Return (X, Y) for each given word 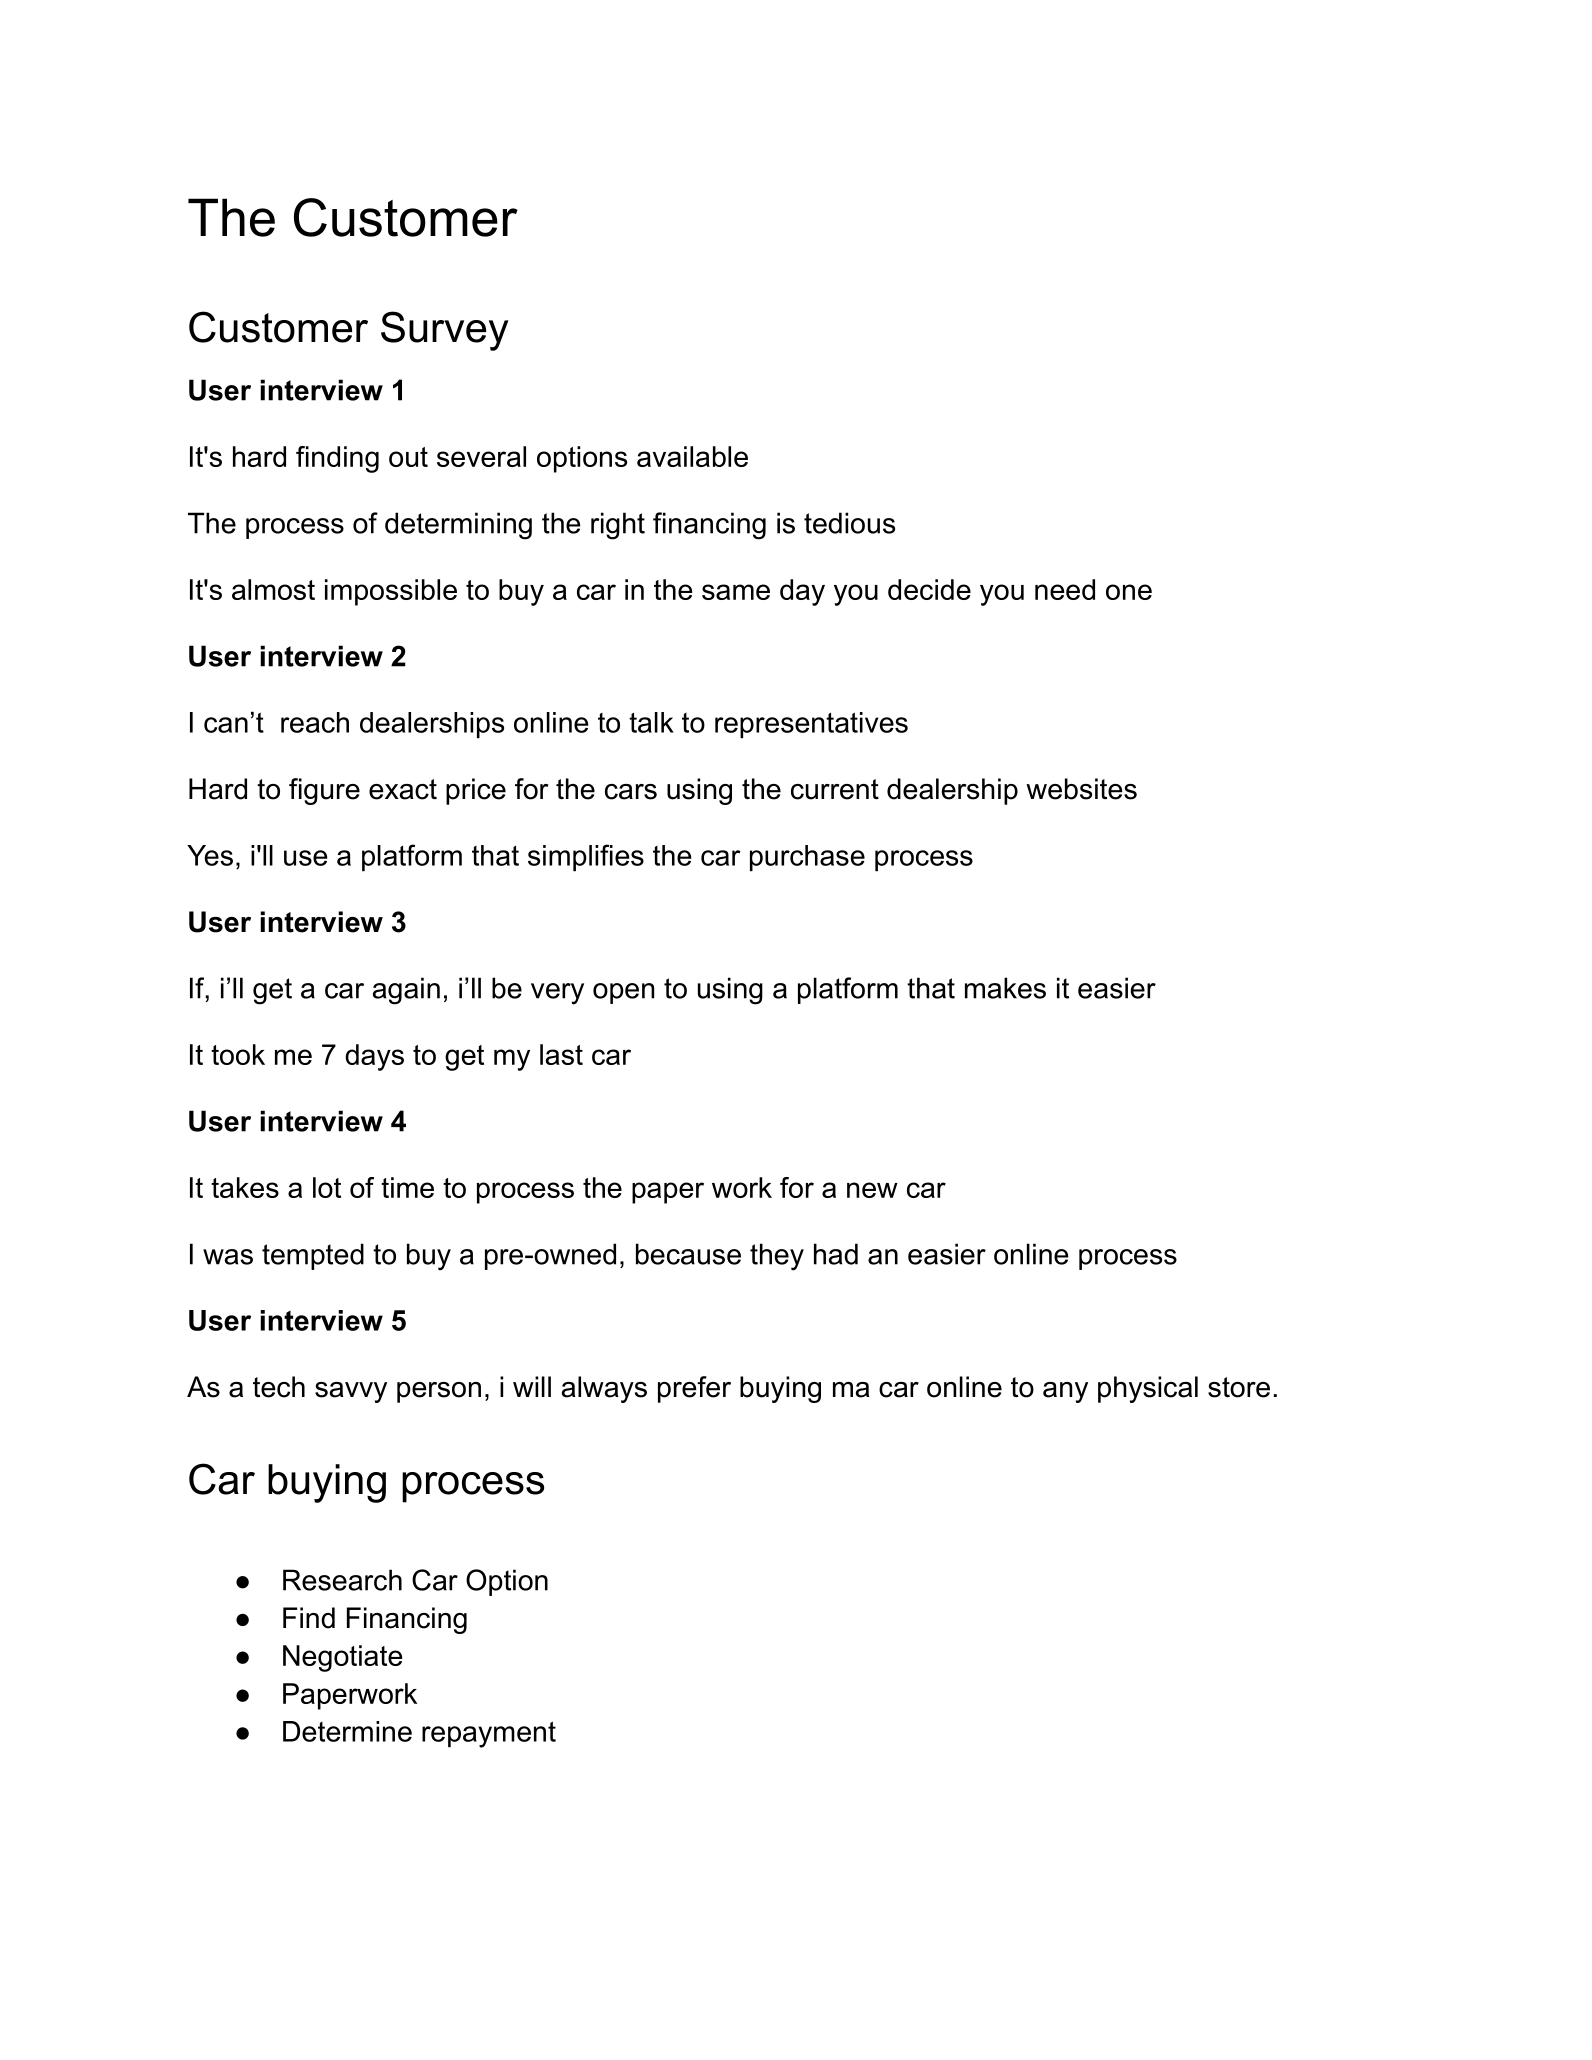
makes (1005, 988)
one (1129, 592)
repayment (489, 1734)
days (374, 1057)
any (1065, 1392)
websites (1081, 789)
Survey (445, 331)
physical (1148, 1389)
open (623, 993)
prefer (694, 1389)
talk (651, 722)
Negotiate (343, 1658)
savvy (351, 1392)
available (692, 456)
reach (315, 722)
